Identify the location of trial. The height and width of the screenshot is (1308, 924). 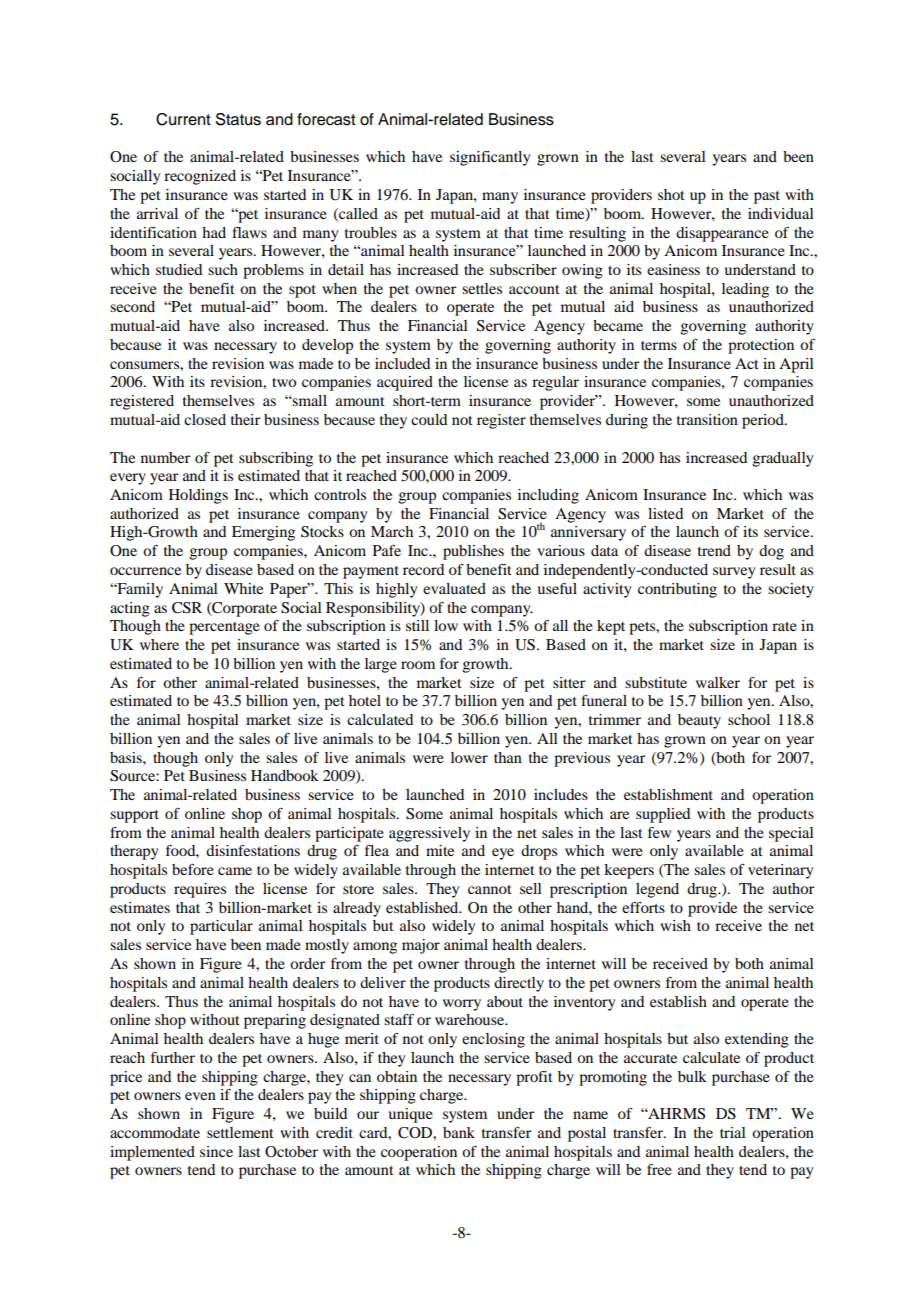
(733, 1132).
